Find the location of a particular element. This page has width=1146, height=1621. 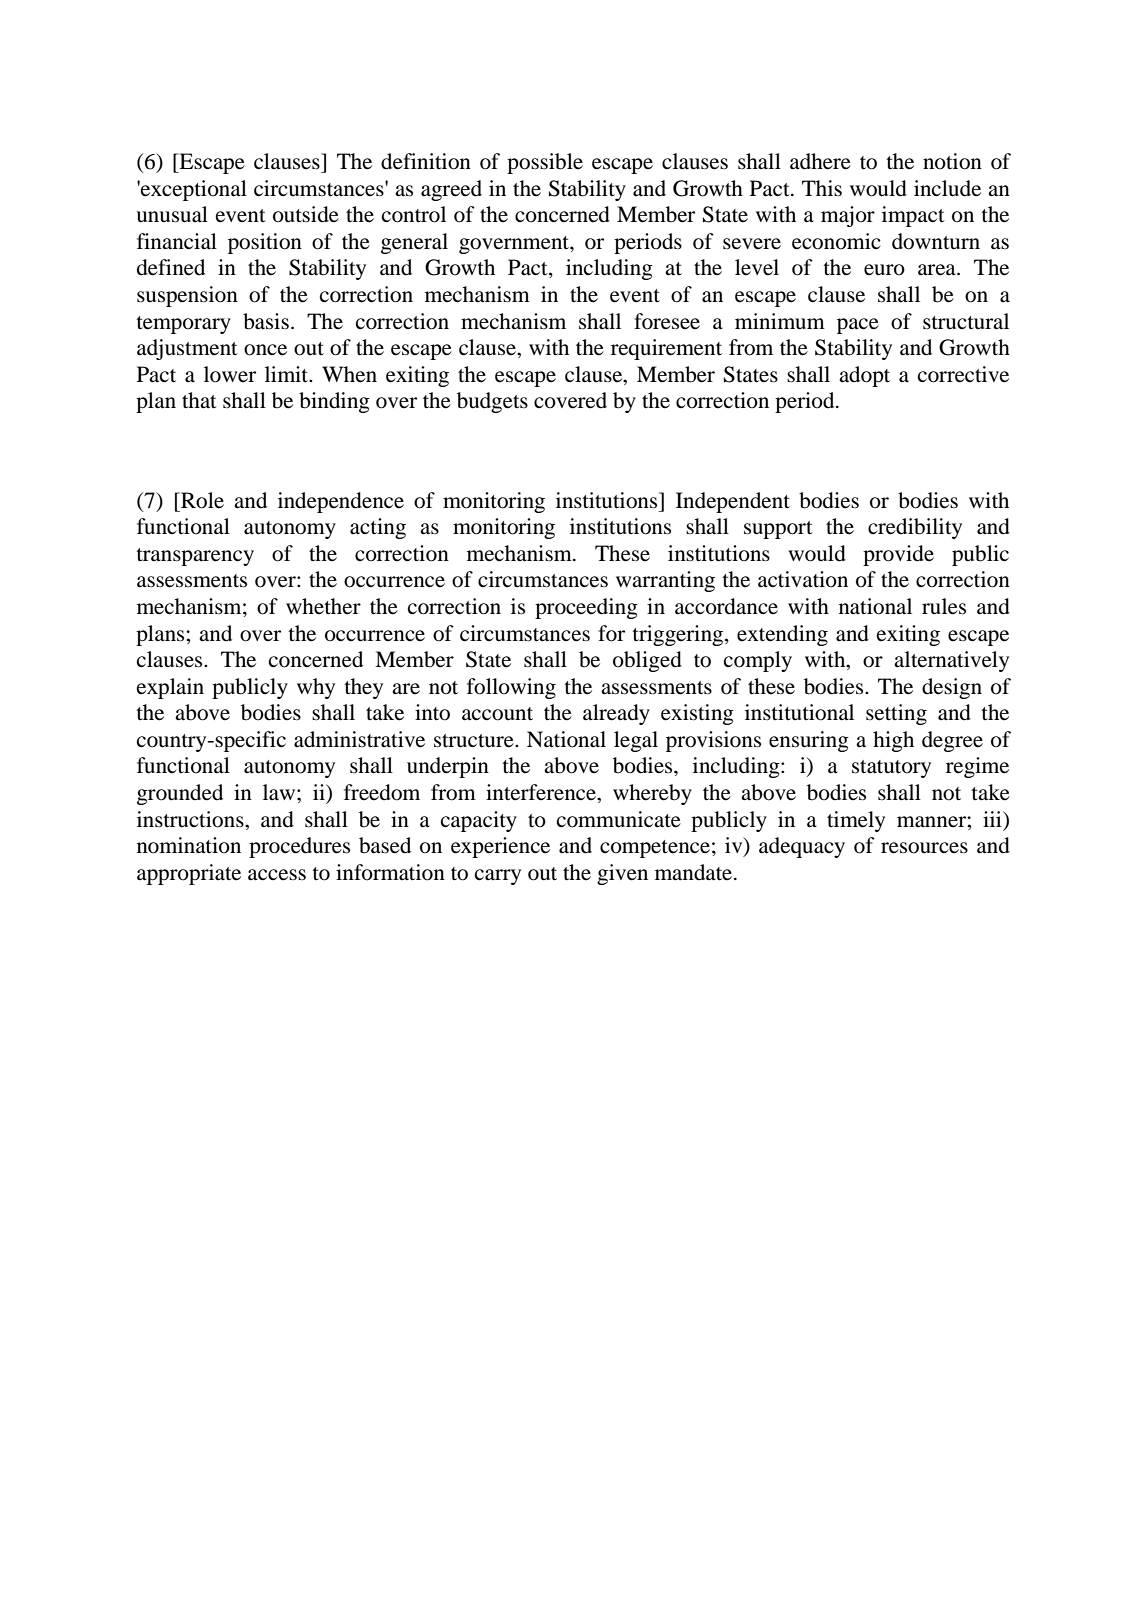

given is located at coordinates (622, 874).
